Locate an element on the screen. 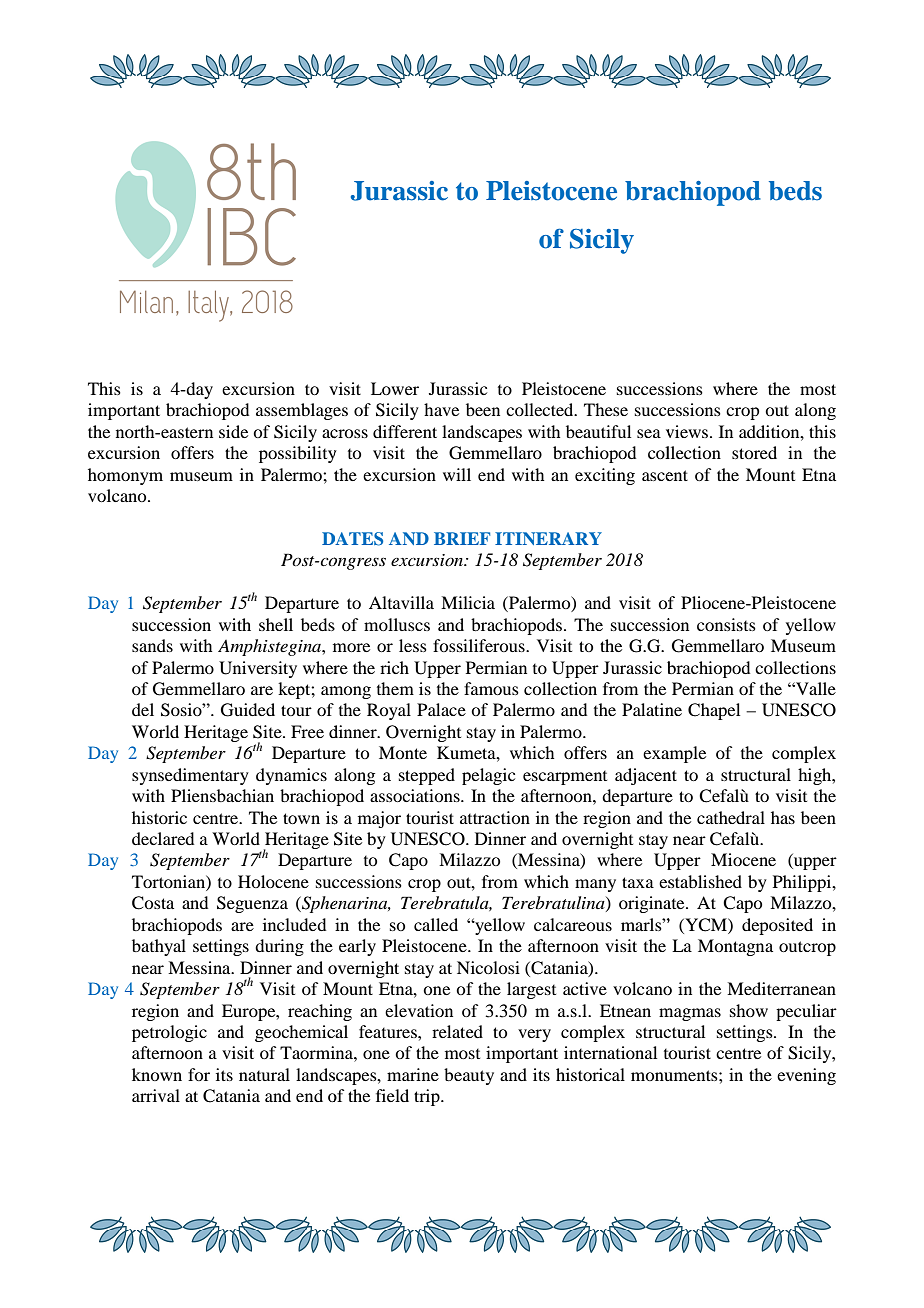 This screenshot has height=1308, width=924. Lower is located at coordinates (395, 388).
